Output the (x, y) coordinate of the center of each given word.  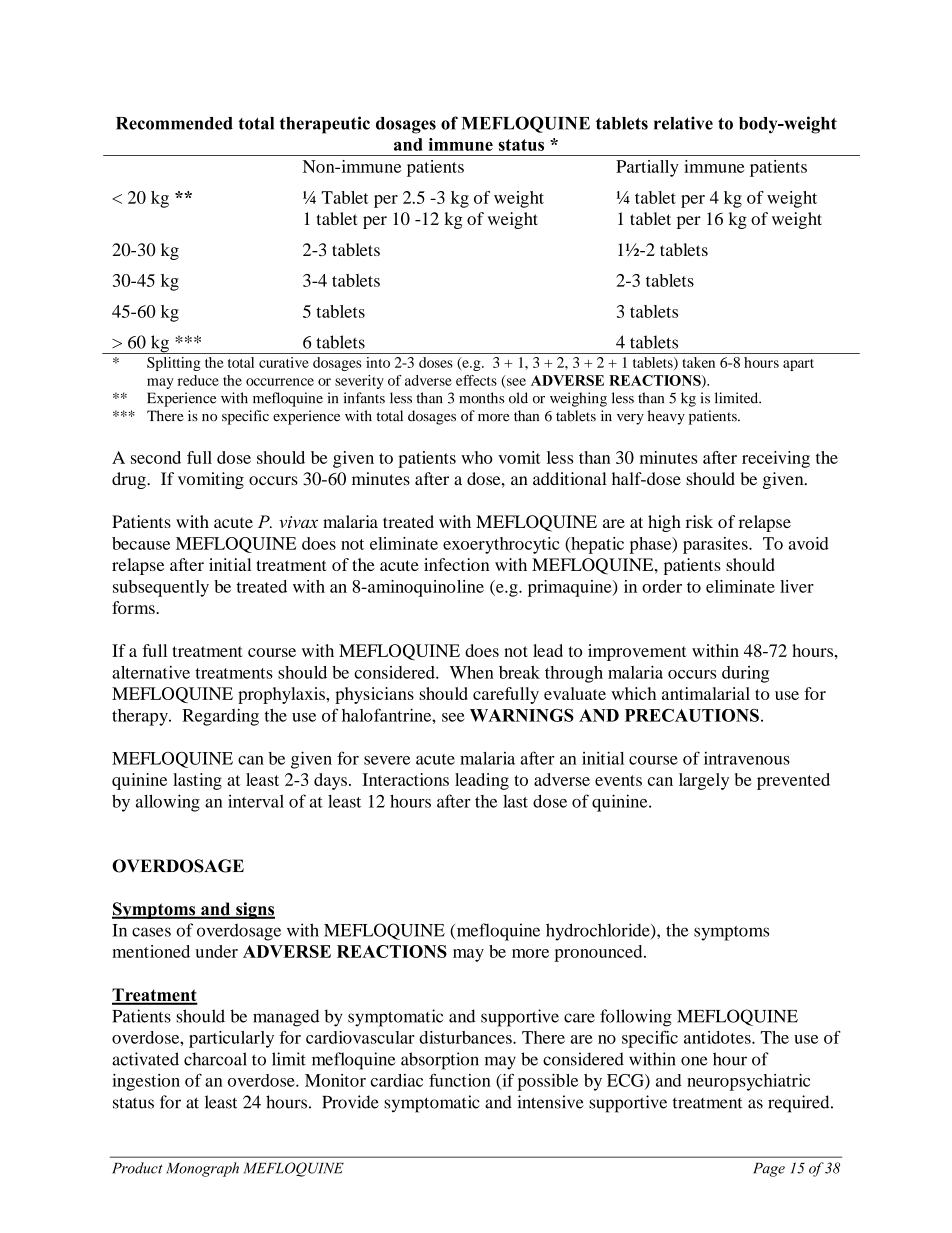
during (745, 674)
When (472, 672)
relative (683, 123)
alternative (151, 672)
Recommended (174, 123)
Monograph (202, 1169)
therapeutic (325, 125)
